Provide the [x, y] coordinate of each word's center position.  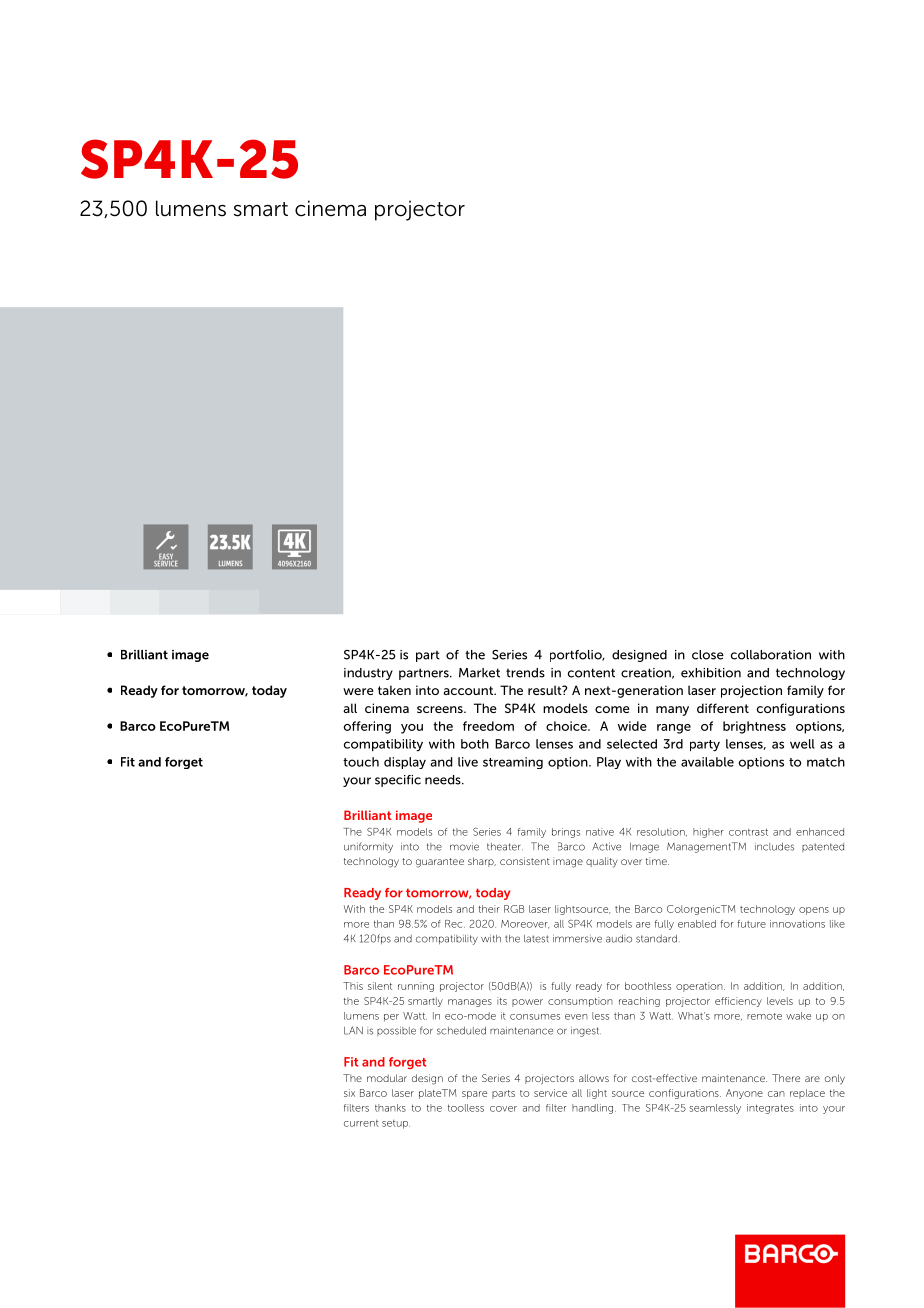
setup [396, 1124]
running [416, 987]
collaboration [771, 655]
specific [398, 781]
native [600, 832]
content [591, 673]
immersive [577, 938]
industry [368, 674]
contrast [748, 832]
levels [780, 1001]
